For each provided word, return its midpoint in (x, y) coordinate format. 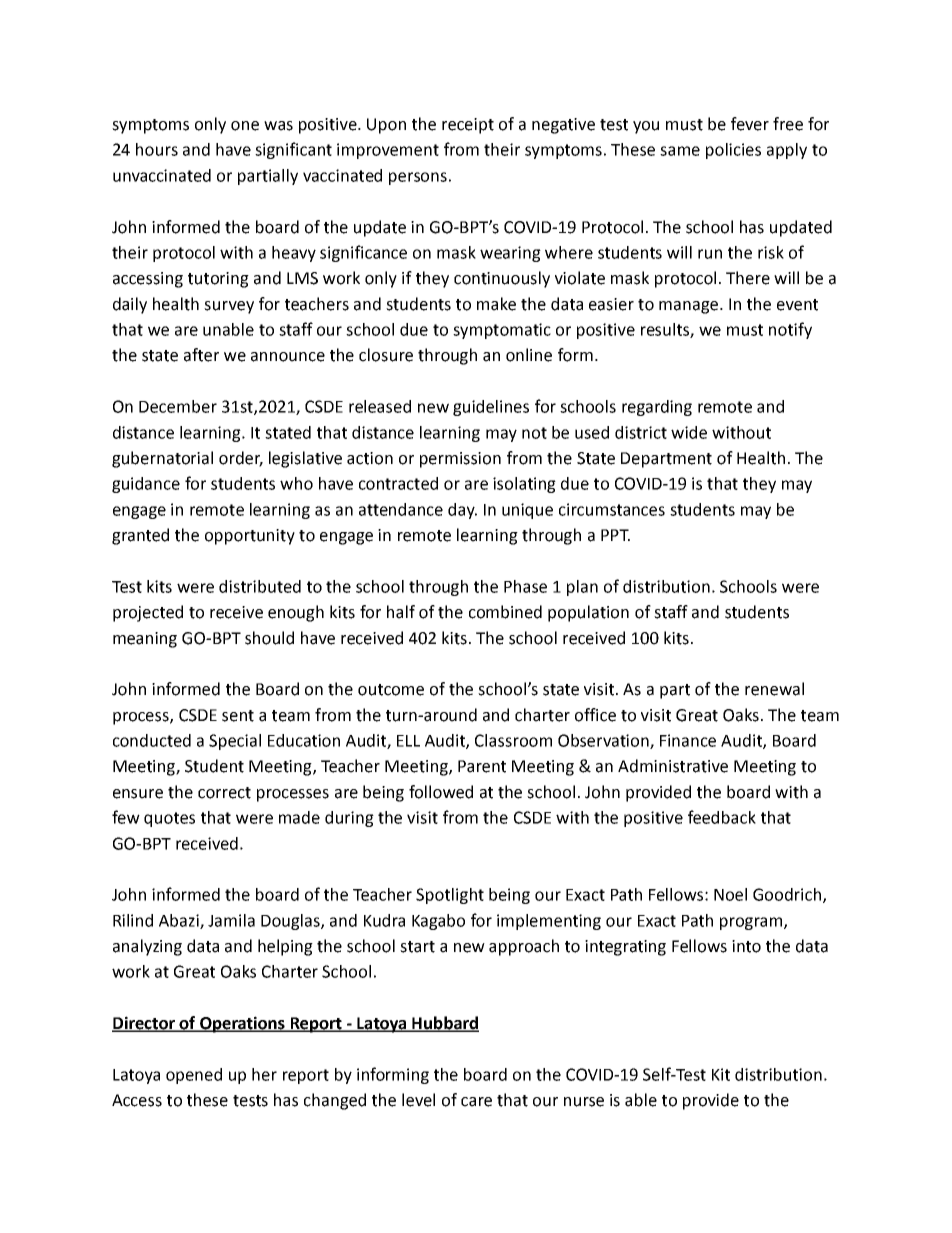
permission (460, 460)
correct (224, 793)
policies (733, 151)
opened (194, 1076)
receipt (468, 126)
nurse (584, 1102)
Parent (482, 766)
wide (689, 432)
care (476, 1102)
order (241, 459)
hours (157, 149)
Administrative (673, 766)
